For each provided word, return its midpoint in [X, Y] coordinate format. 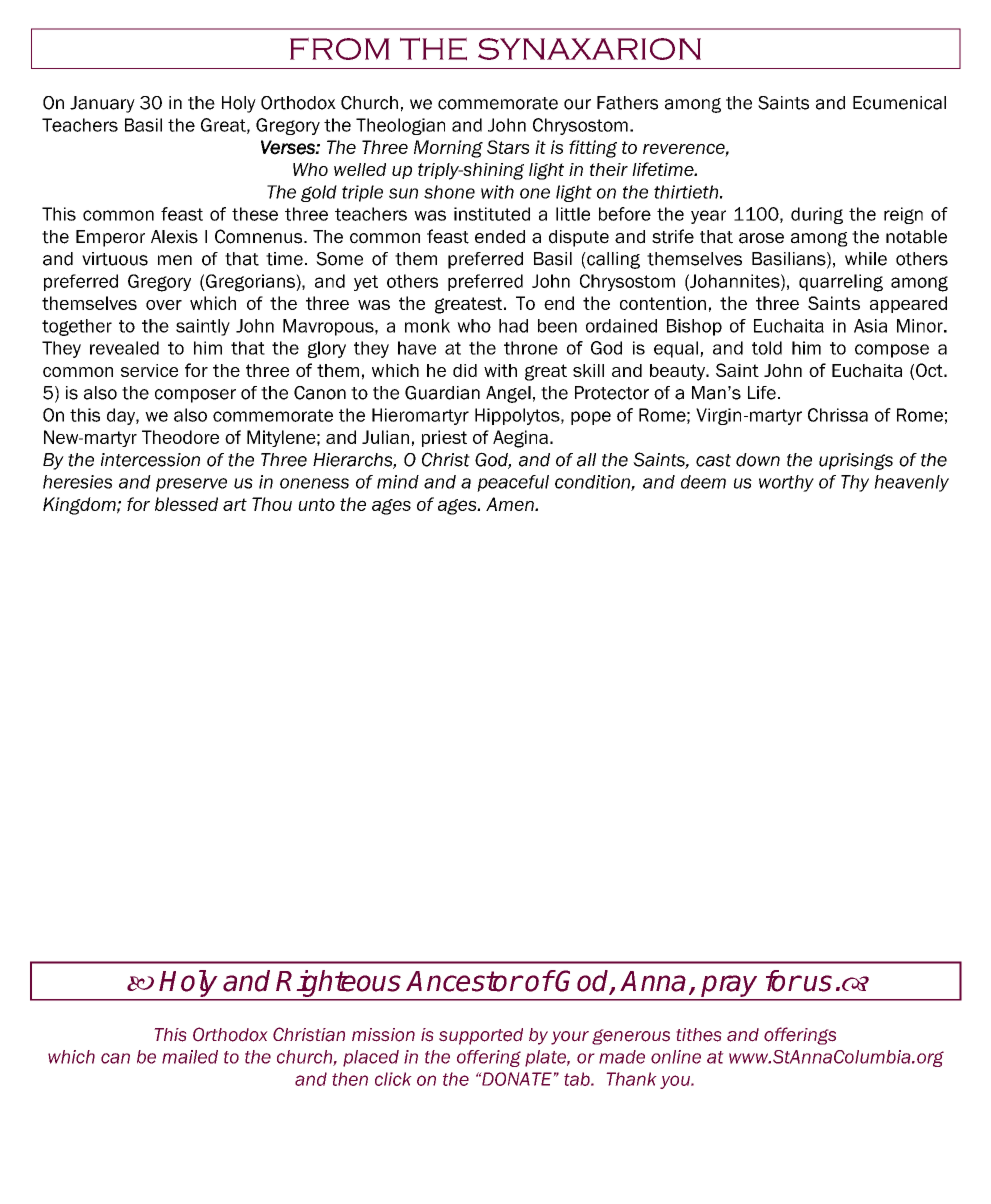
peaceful [513, 483]
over [164, 305]
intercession [150, 460]
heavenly [911, 483]
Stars [508, 147]
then [350, 1079]
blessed [186, 504]
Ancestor [464, 981]
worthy [786, 483]
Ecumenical [899, 103]
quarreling [841, 283]
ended [500, 237]
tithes [699, 1035]
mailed [190, 1057]
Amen [511, 504]
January [102, 104]
